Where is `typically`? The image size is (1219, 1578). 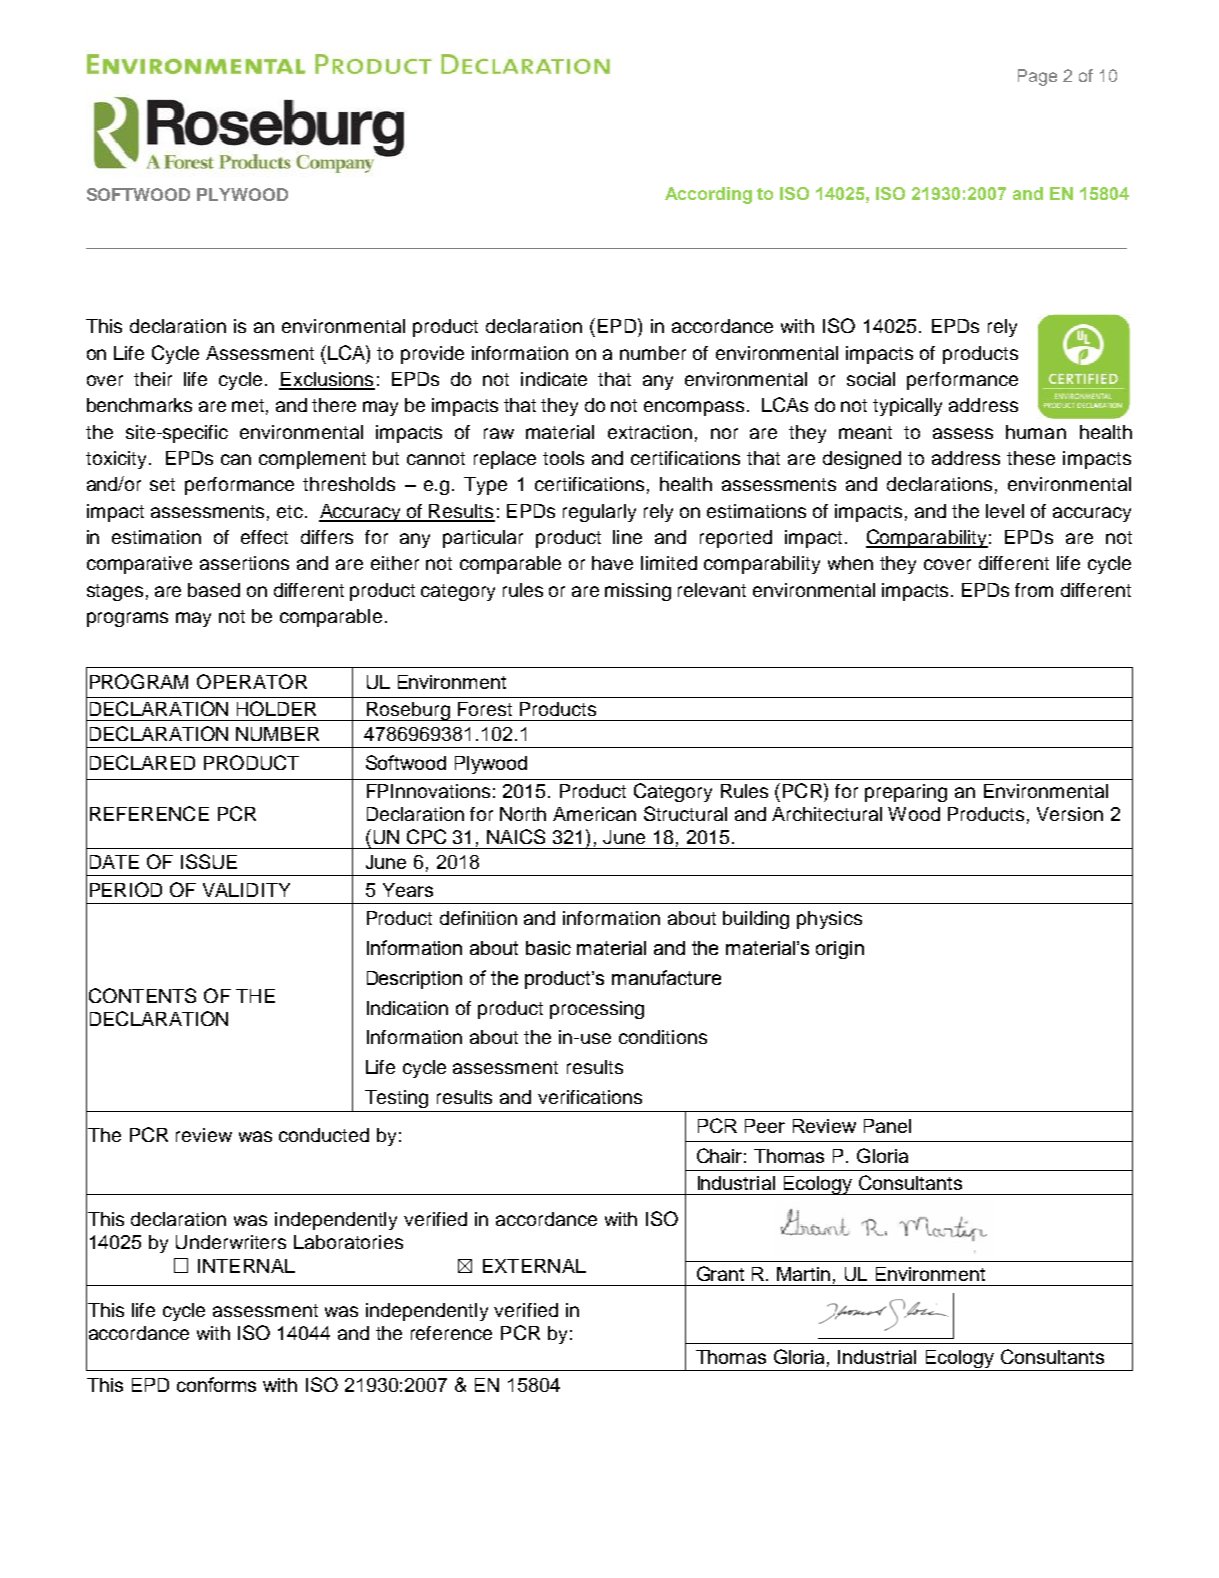
typically is located at coordinates (907, 407).
